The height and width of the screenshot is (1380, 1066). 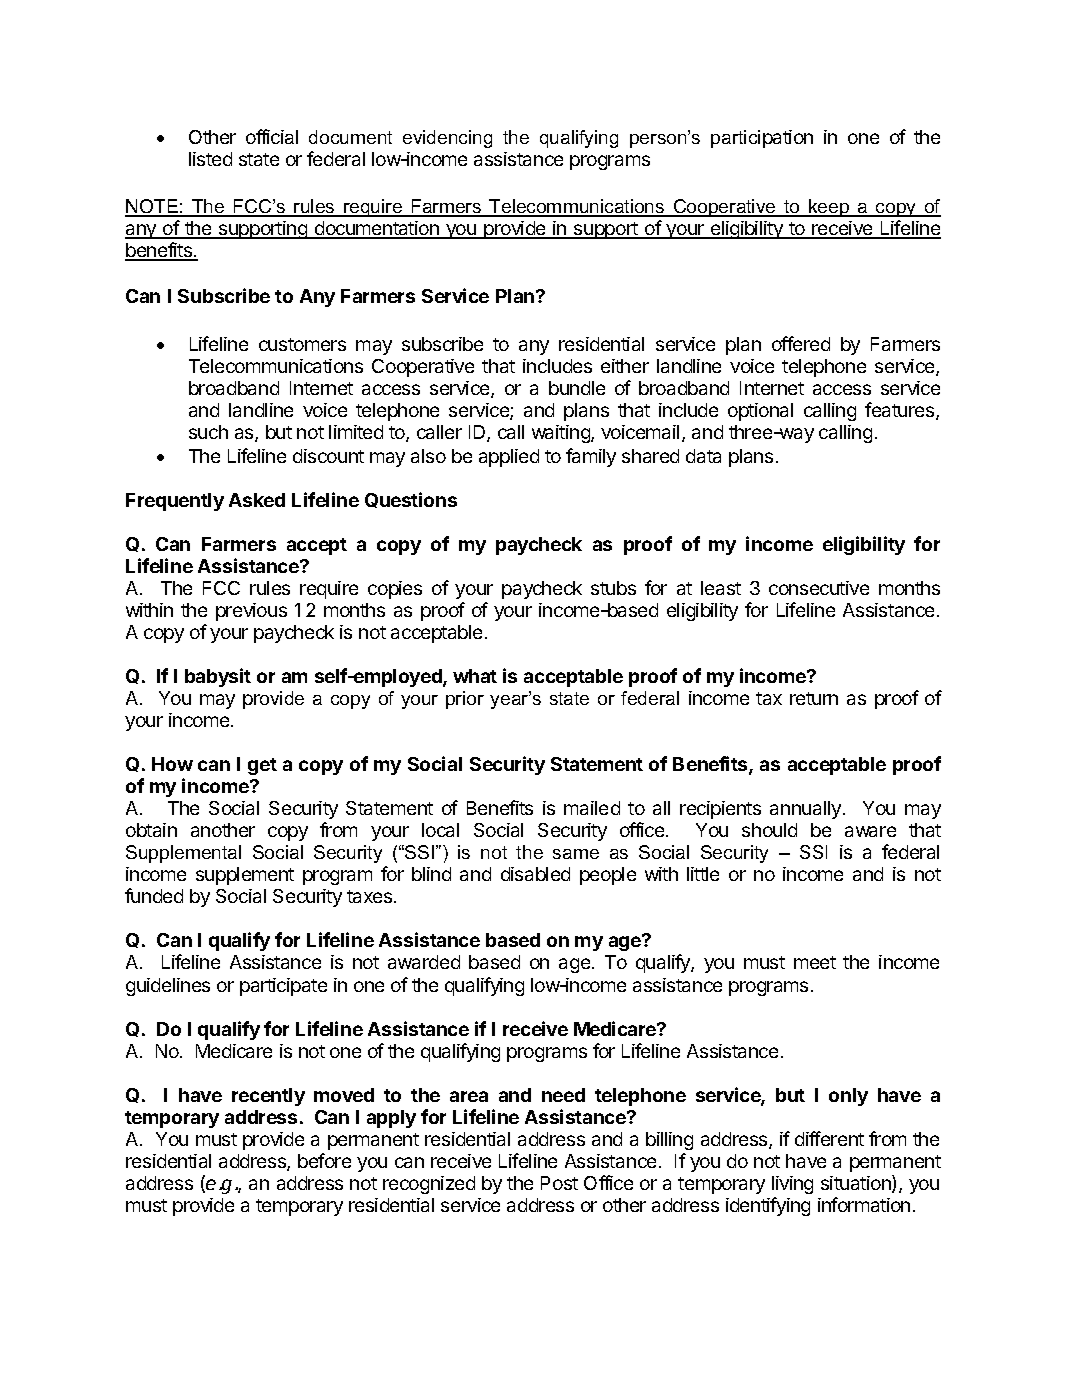 What do you see at coordinates (829, 208) in the screenshot?
I see `keep` at bounding box center [829, 208].
